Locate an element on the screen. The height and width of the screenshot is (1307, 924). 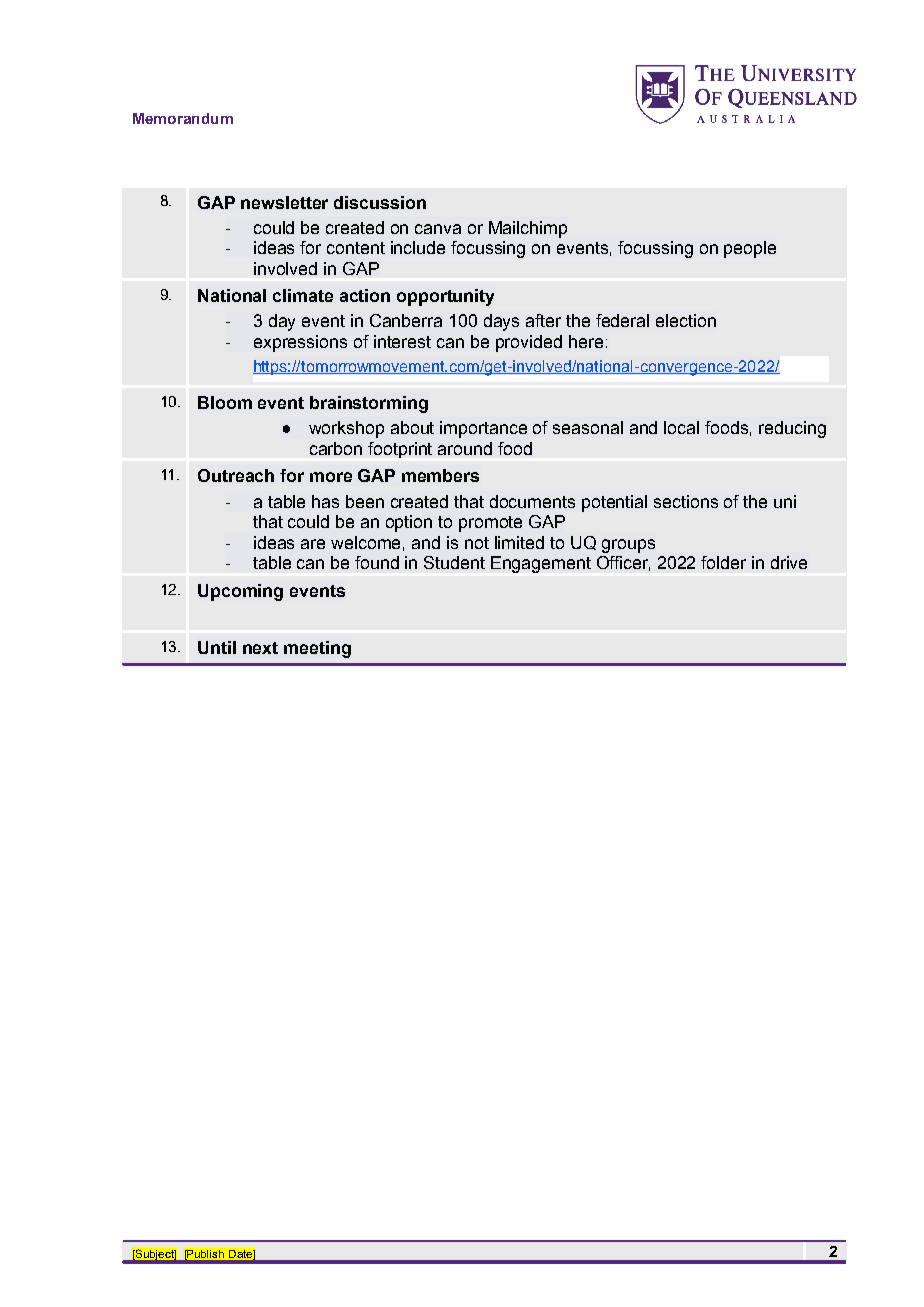
discussion is located at coordinates (380, 202).
